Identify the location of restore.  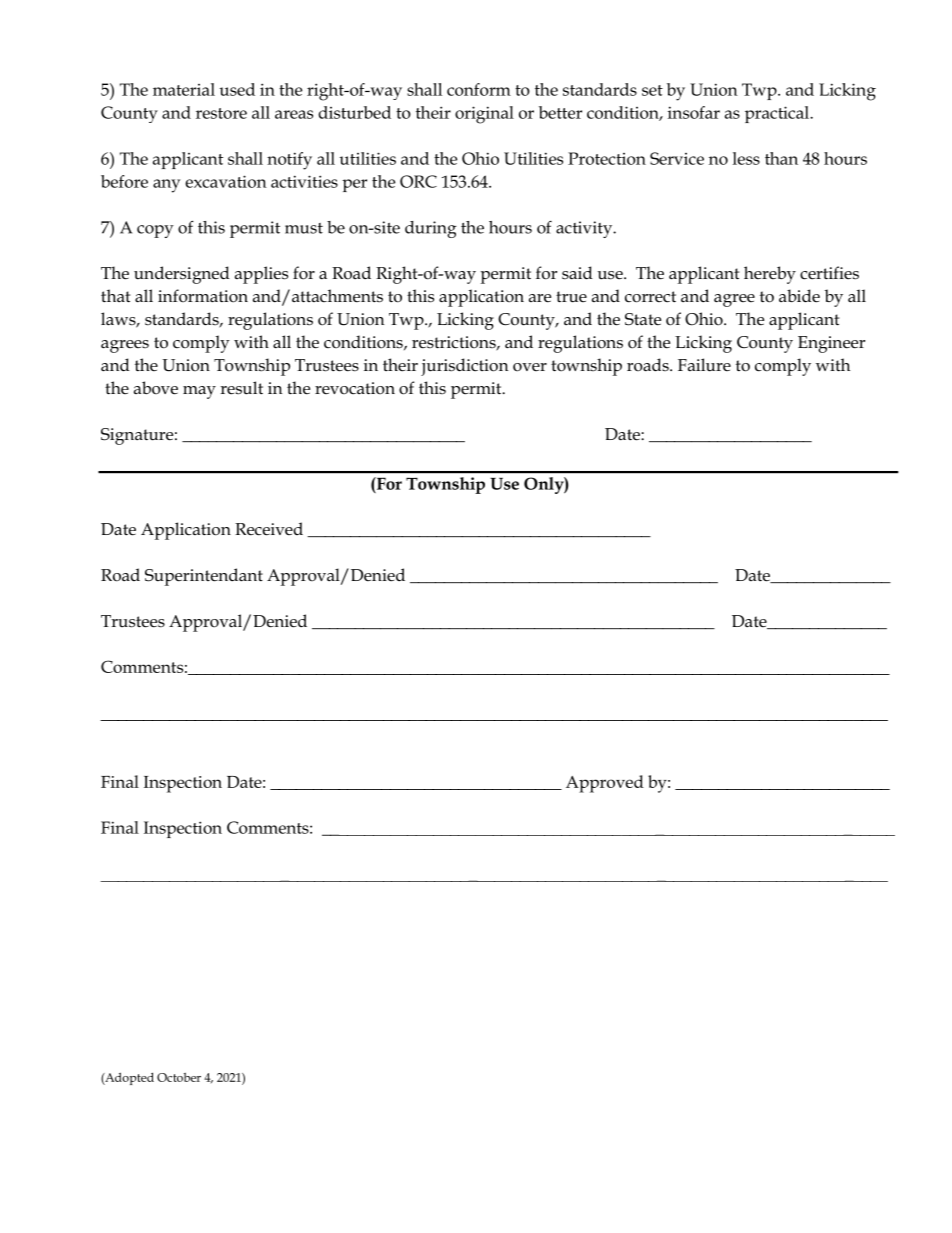
(221, 113).
